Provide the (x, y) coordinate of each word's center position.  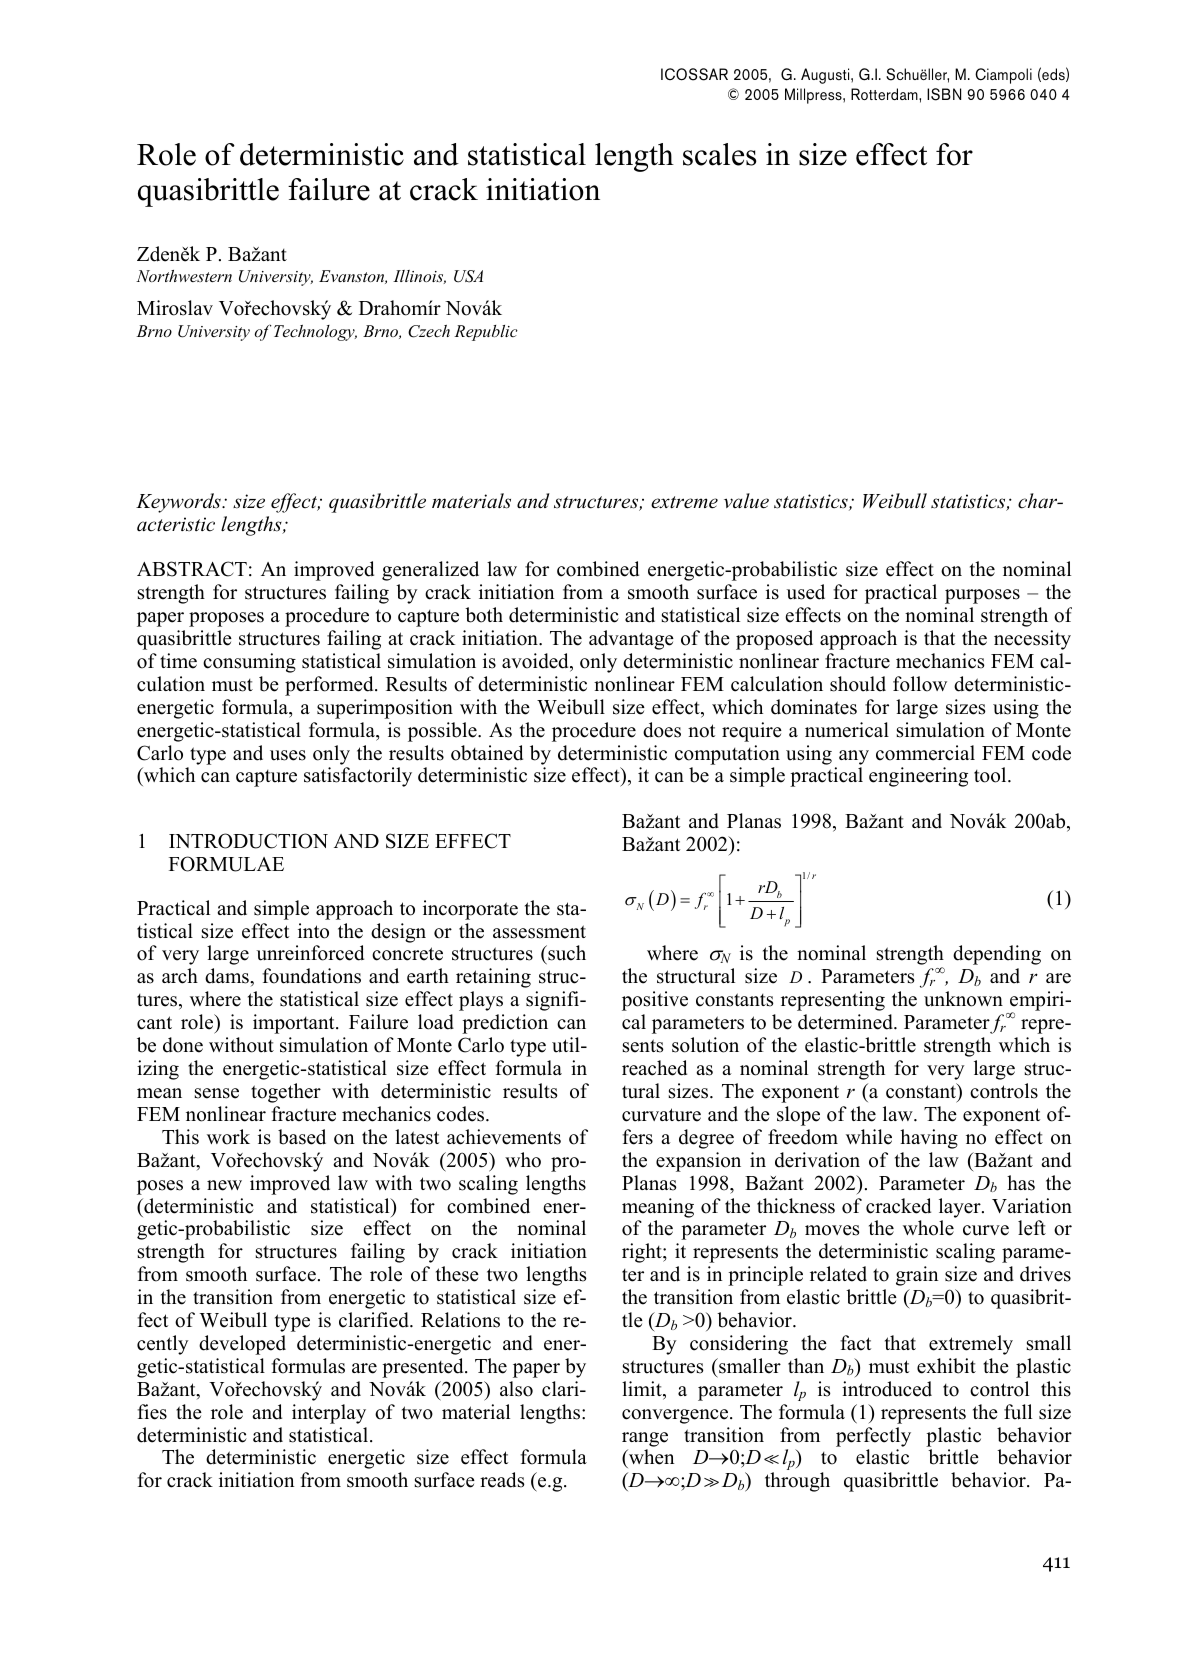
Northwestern (184, 276)
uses (288, 755)
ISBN (944, 94)
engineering (918, 777)
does (662, 730)
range (645, 1439)
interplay (329, 1414)
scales (720, 154)
